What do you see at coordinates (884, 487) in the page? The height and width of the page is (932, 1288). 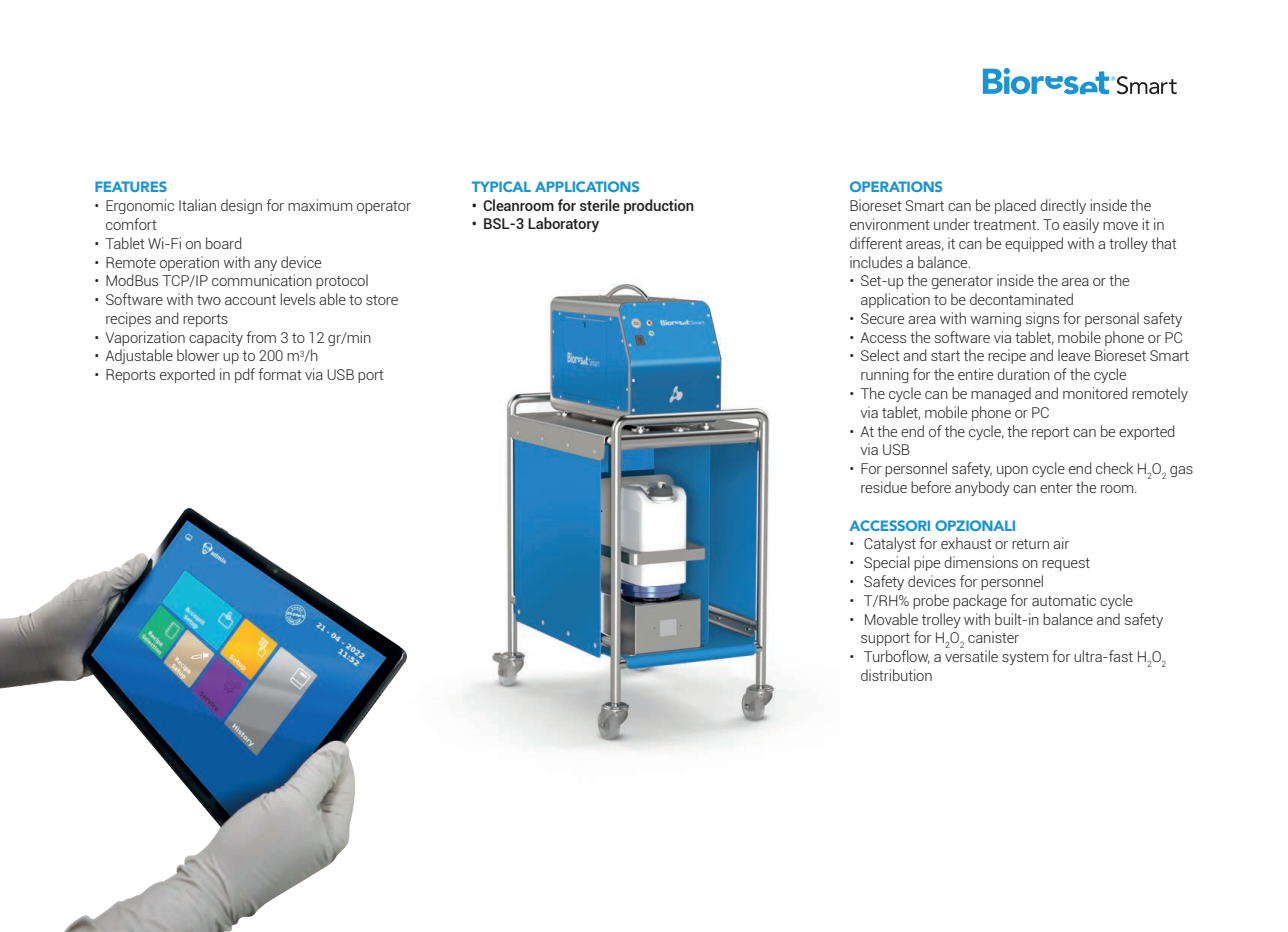 I see `residue` at bounding box center [884, 487].
